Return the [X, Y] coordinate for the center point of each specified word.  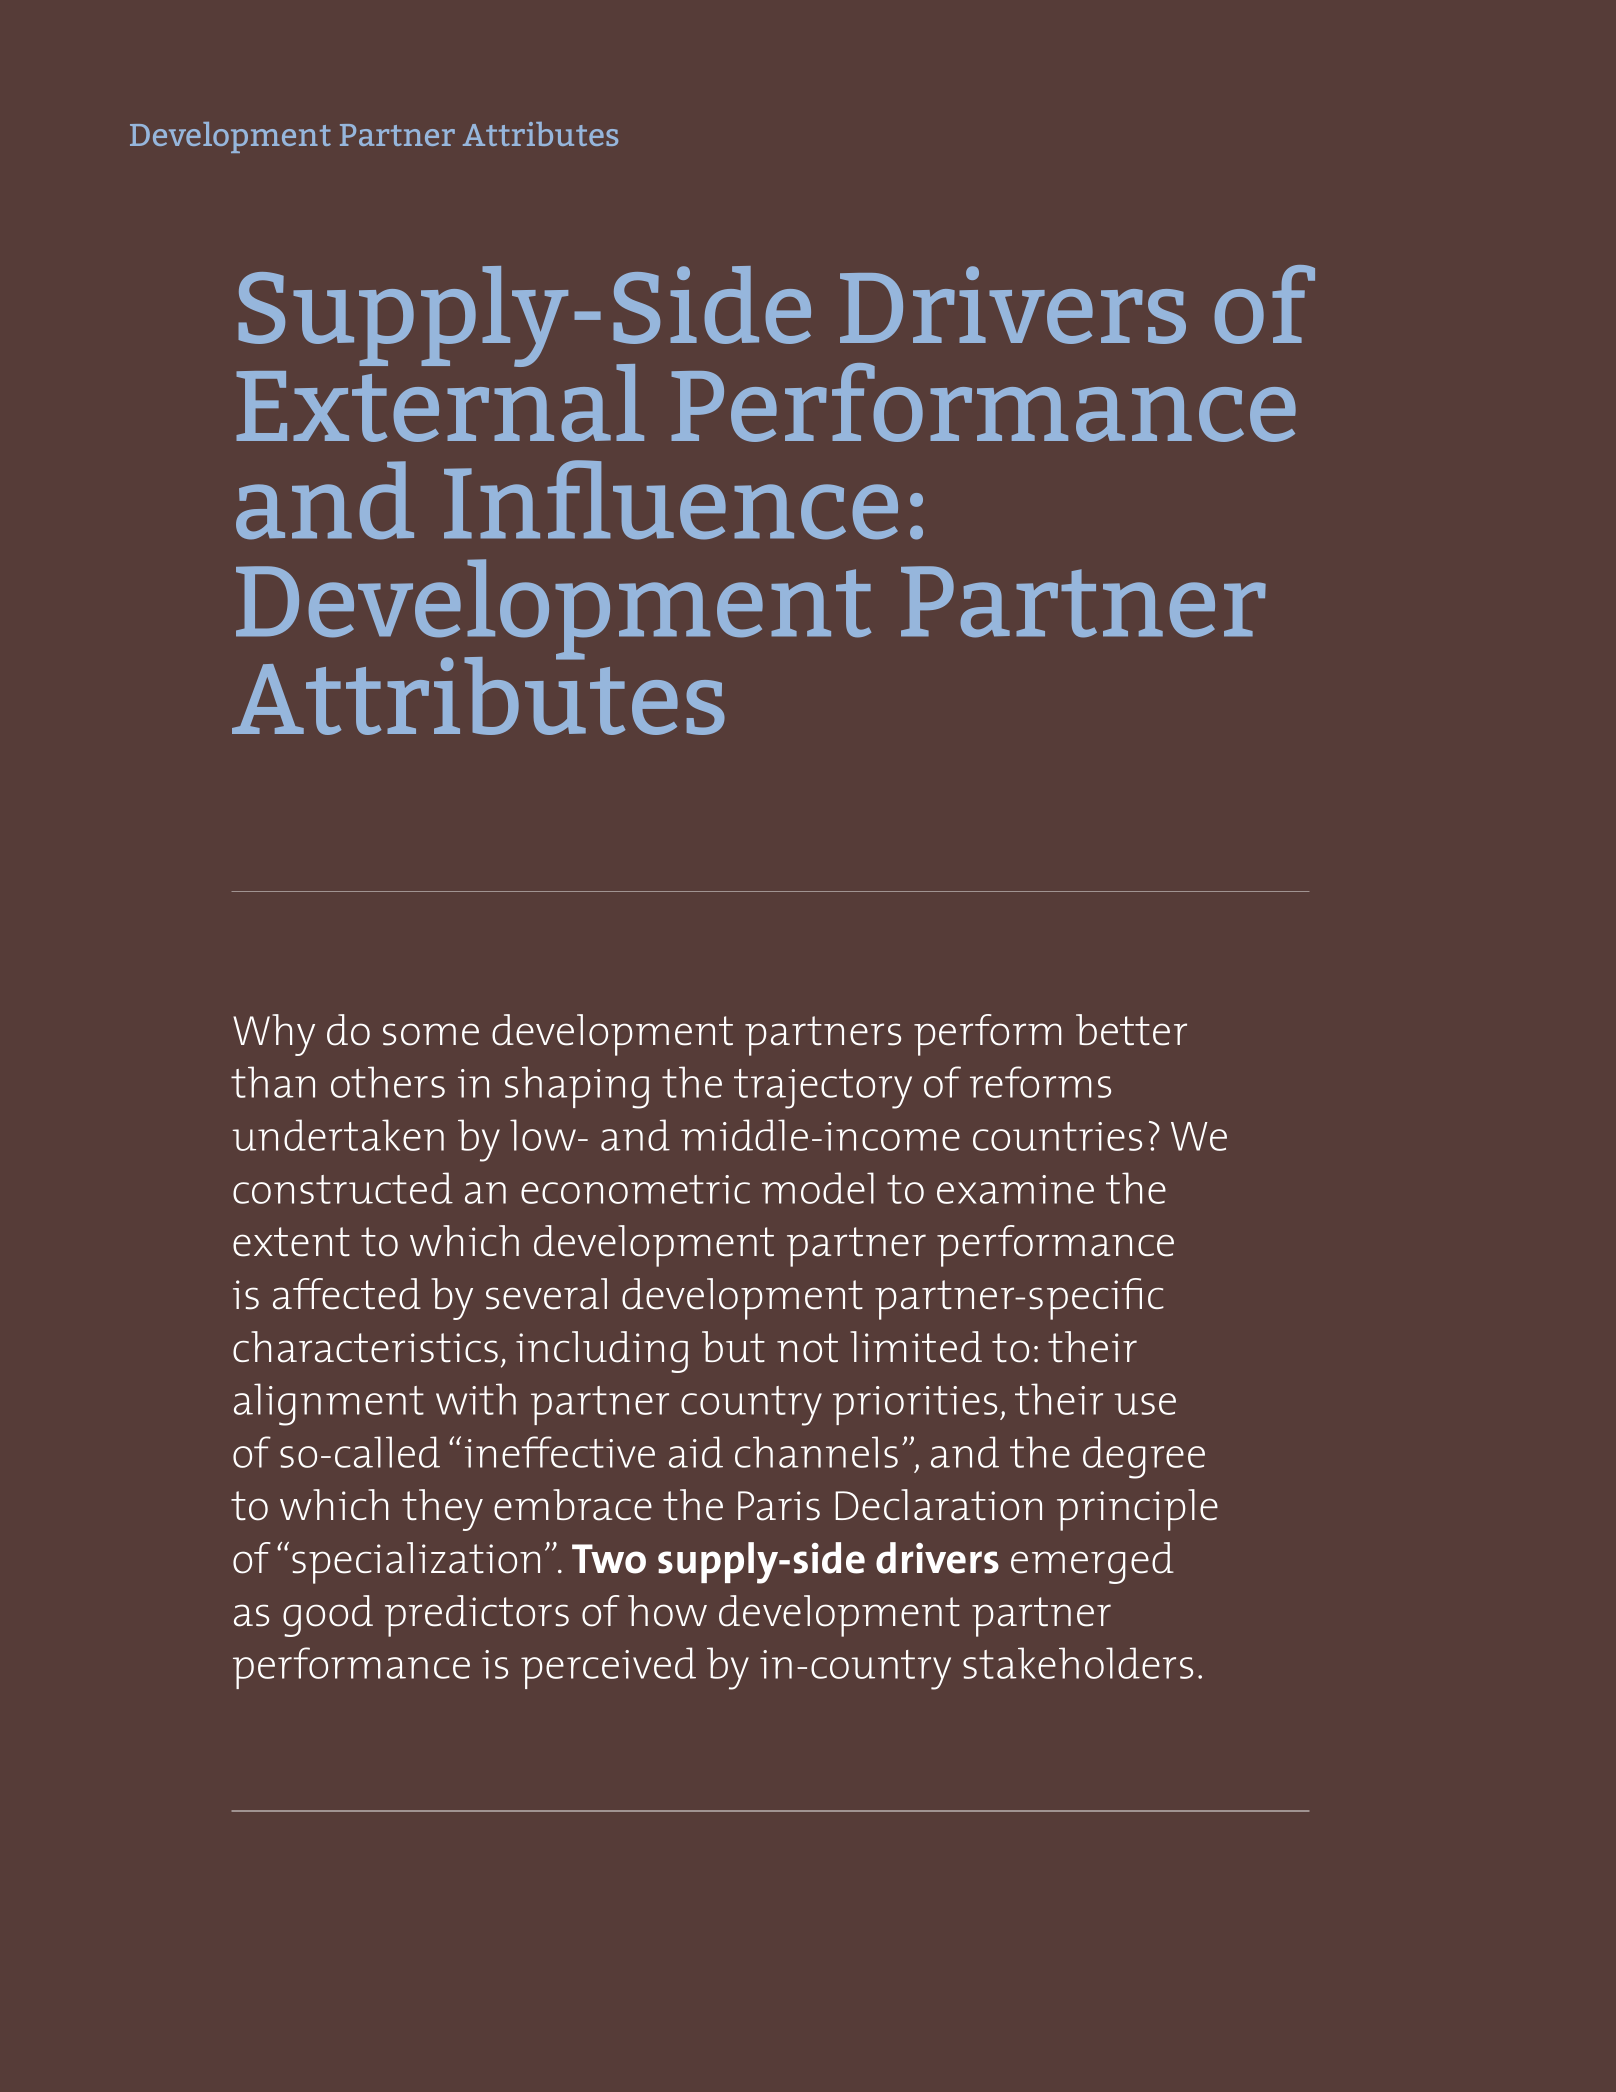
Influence [671, 500]
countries [1057, 1136]
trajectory [823, 1089]
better [1131, 1030]
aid [696, 1452]
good [328, 1616]
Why [274, 1035]
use [1145, 1404]
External [440, 401]
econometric [635, 1189]
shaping [577, 1087]
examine [1015, 1189]
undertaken [338, 1135]
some [431, 1034]
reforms [1040, 1082]
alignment [329, 1404]
